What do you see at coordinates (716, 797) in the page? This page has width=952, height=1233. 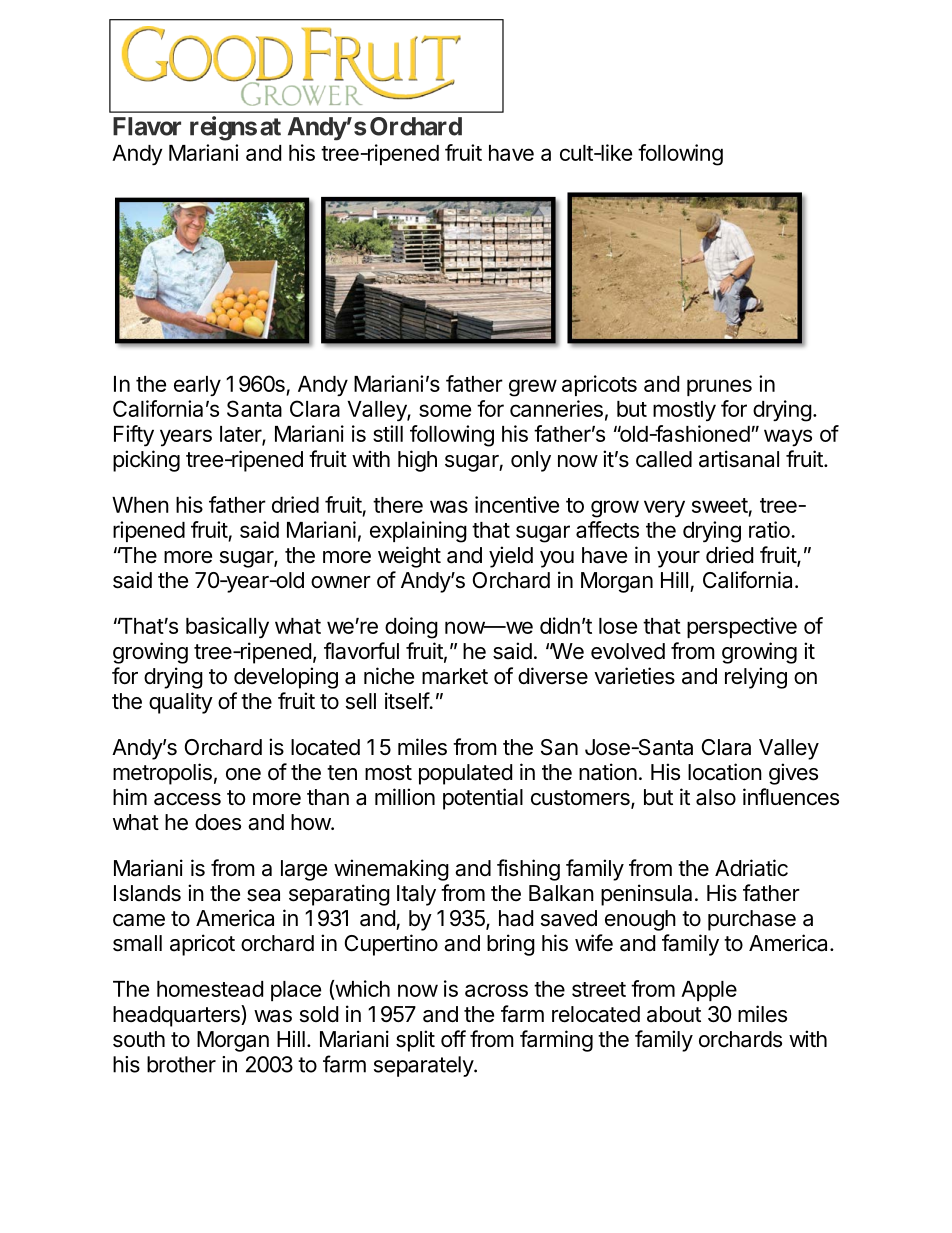 I see `also` at bounding box center [716, 797].
